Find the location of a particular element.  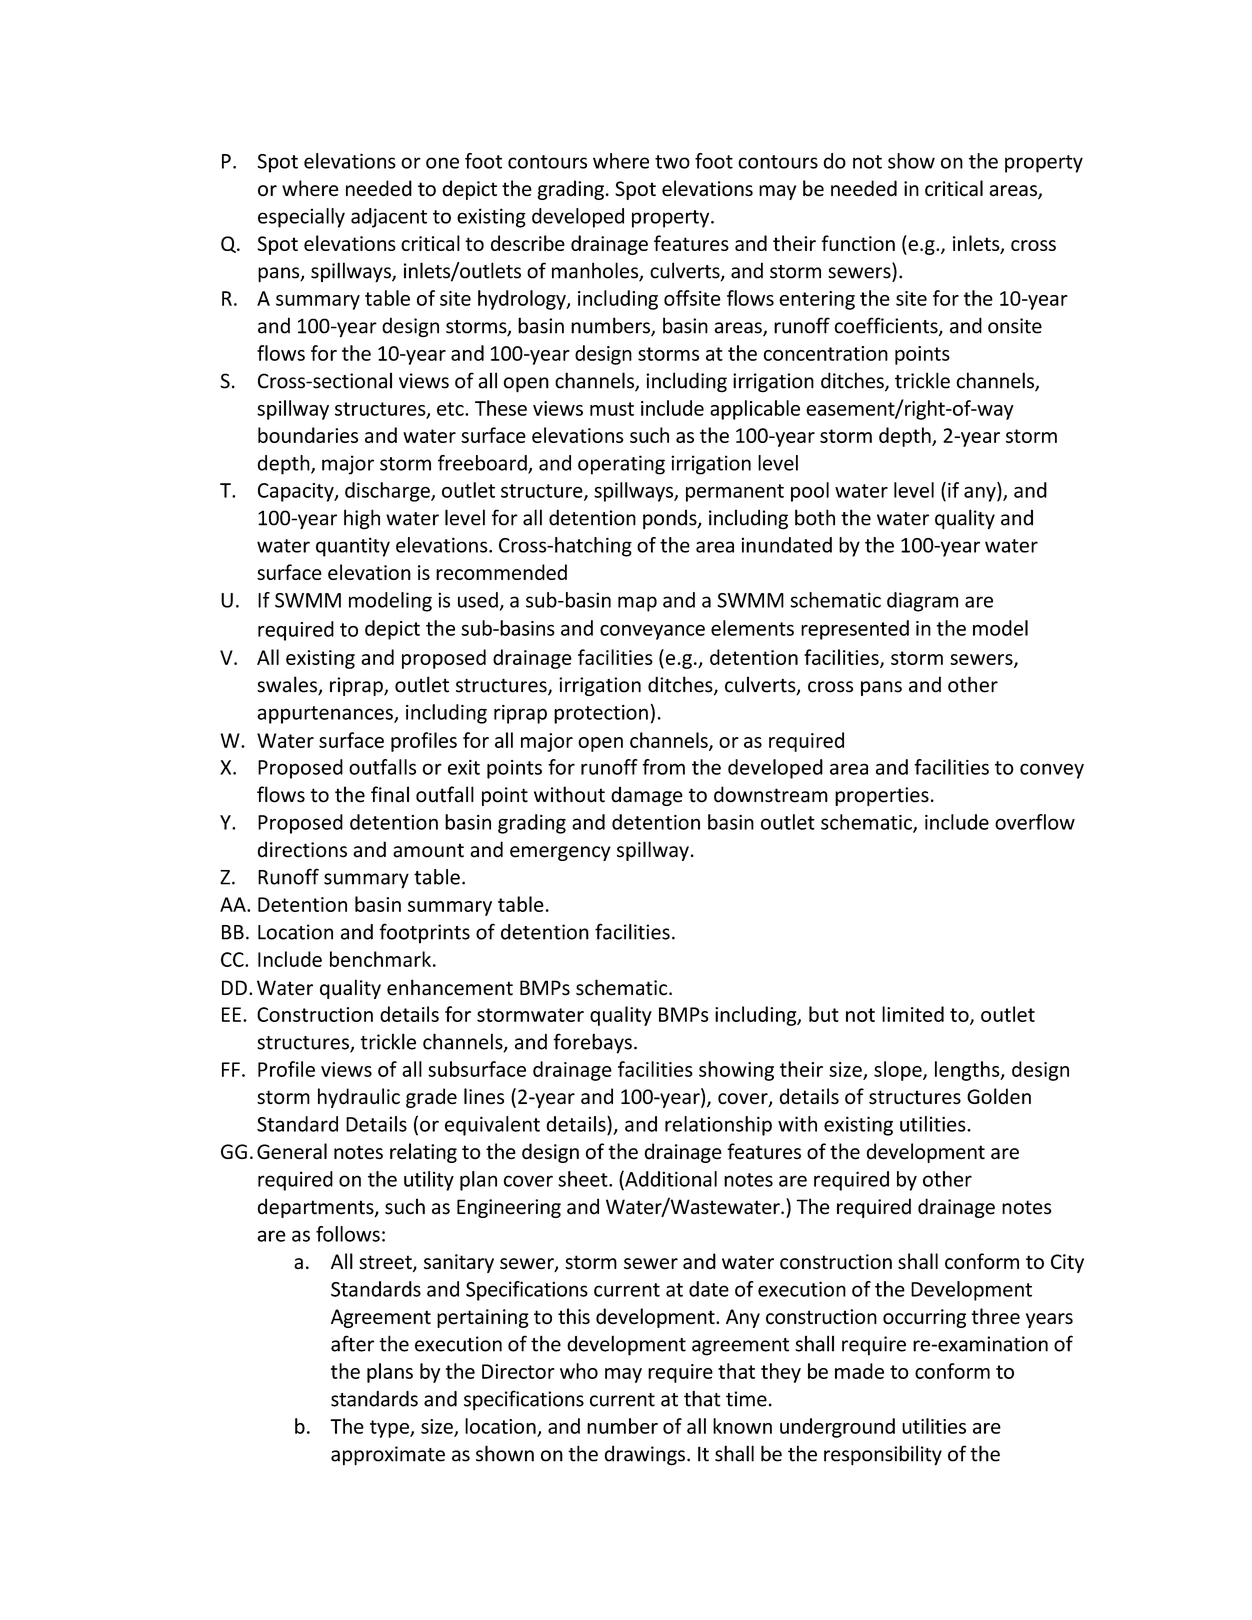

diagram is located at coordinates (922, 602).
